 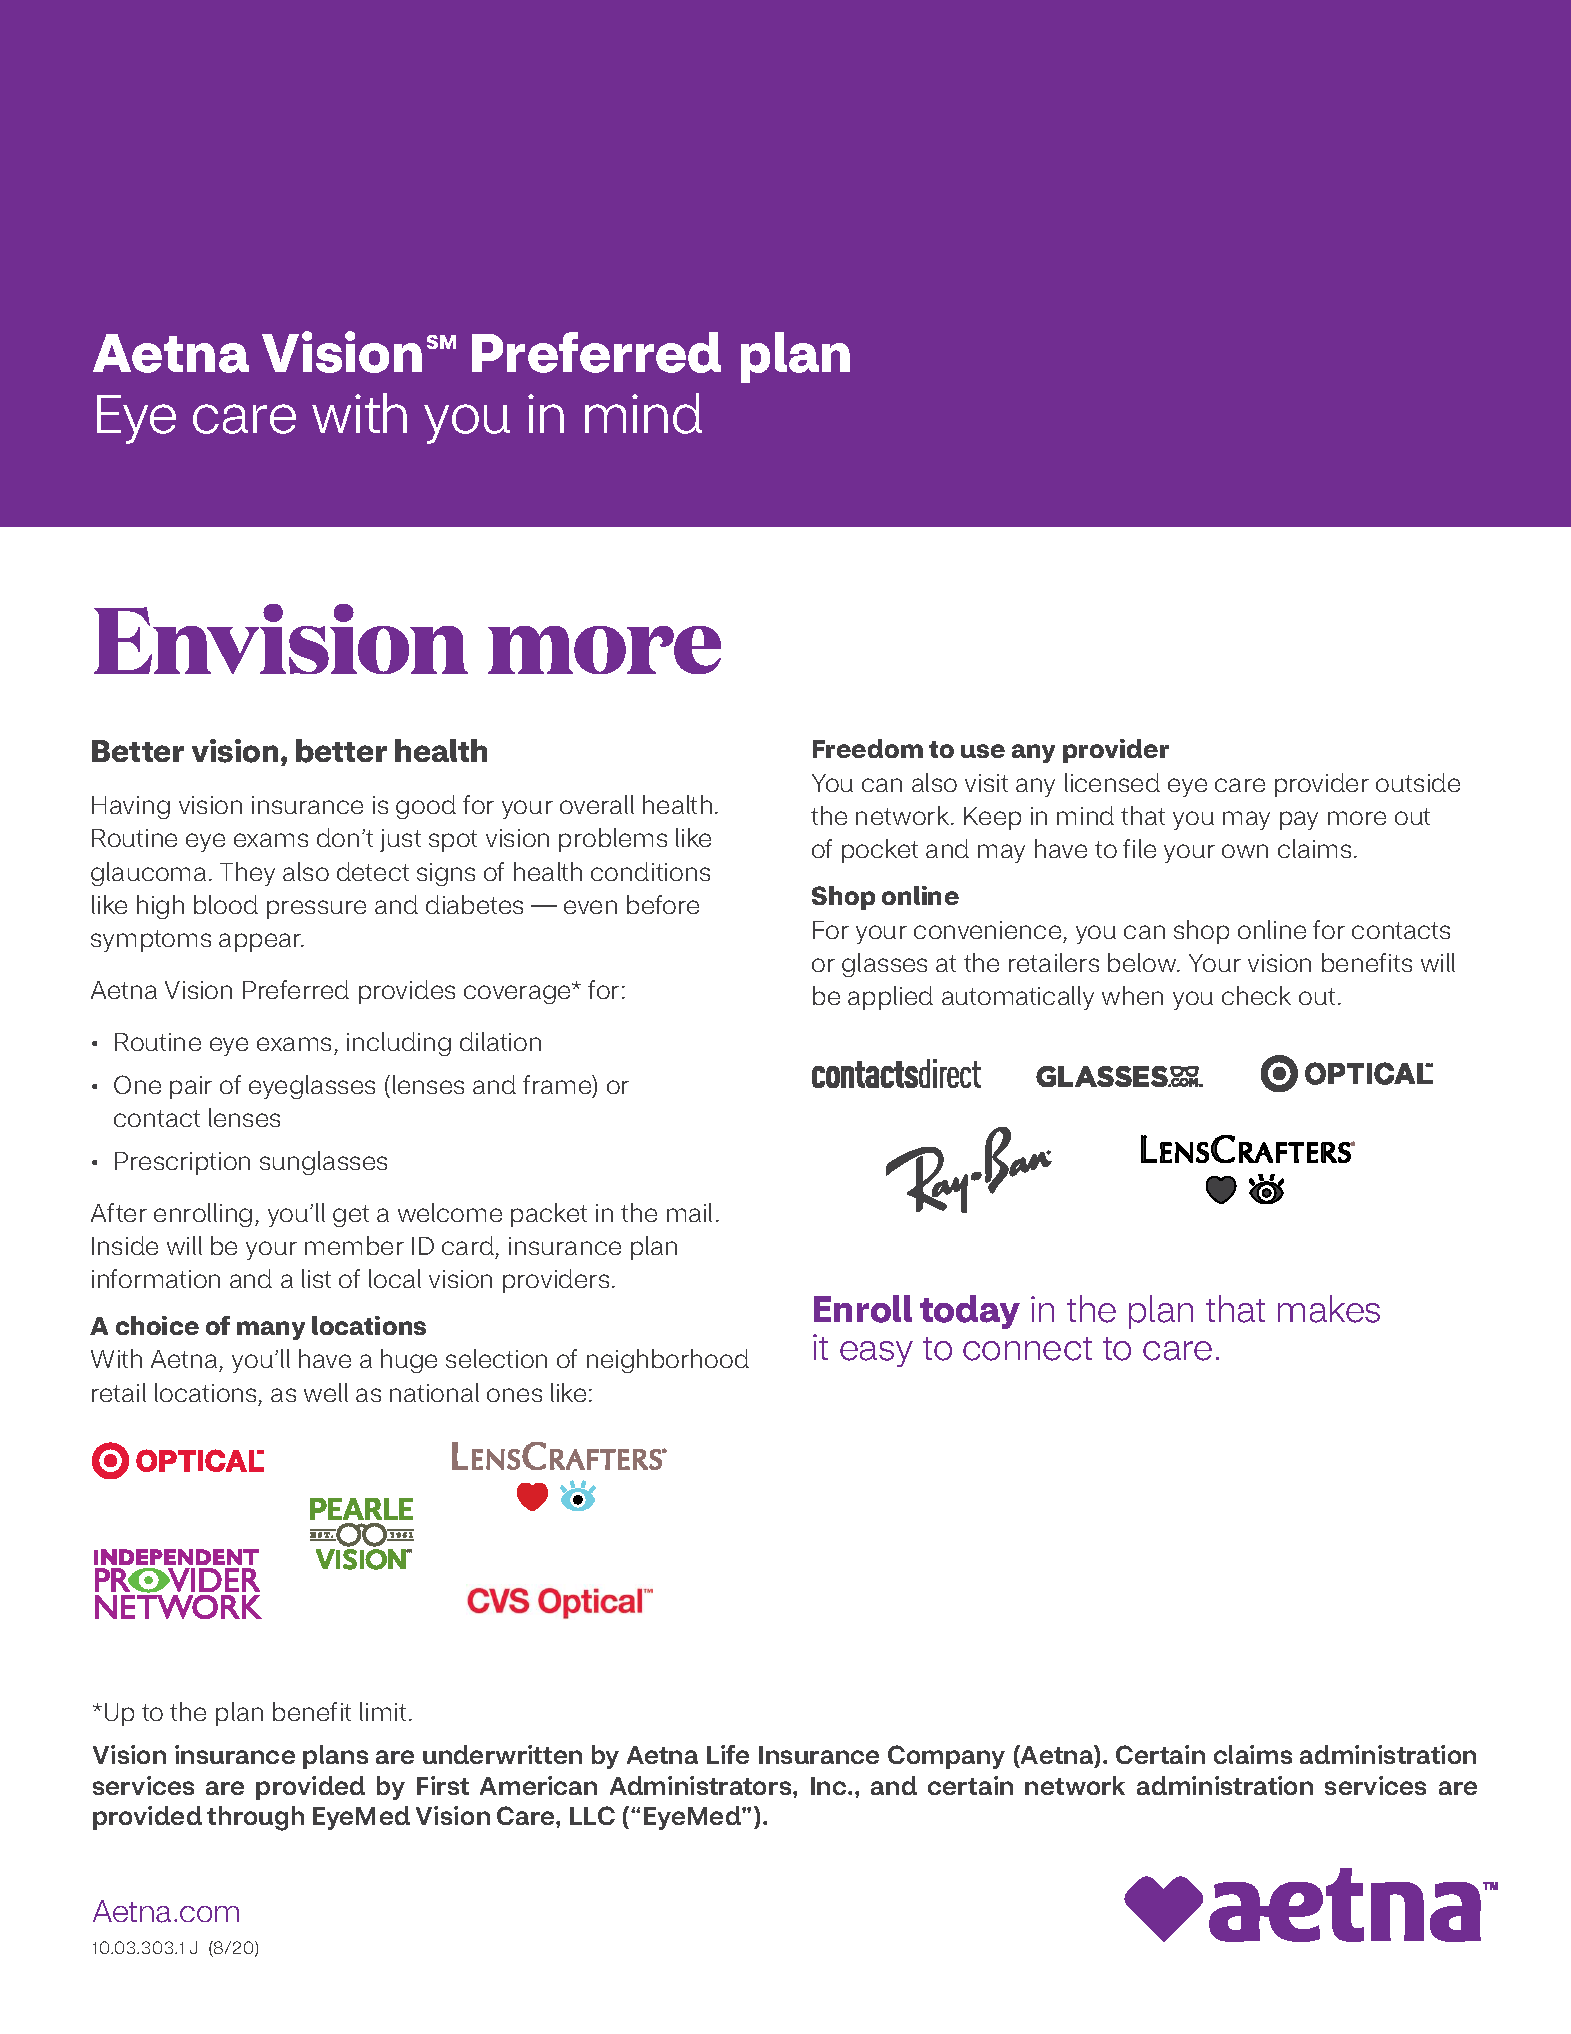 I want to click on check, so click(x=1256, y=995).
